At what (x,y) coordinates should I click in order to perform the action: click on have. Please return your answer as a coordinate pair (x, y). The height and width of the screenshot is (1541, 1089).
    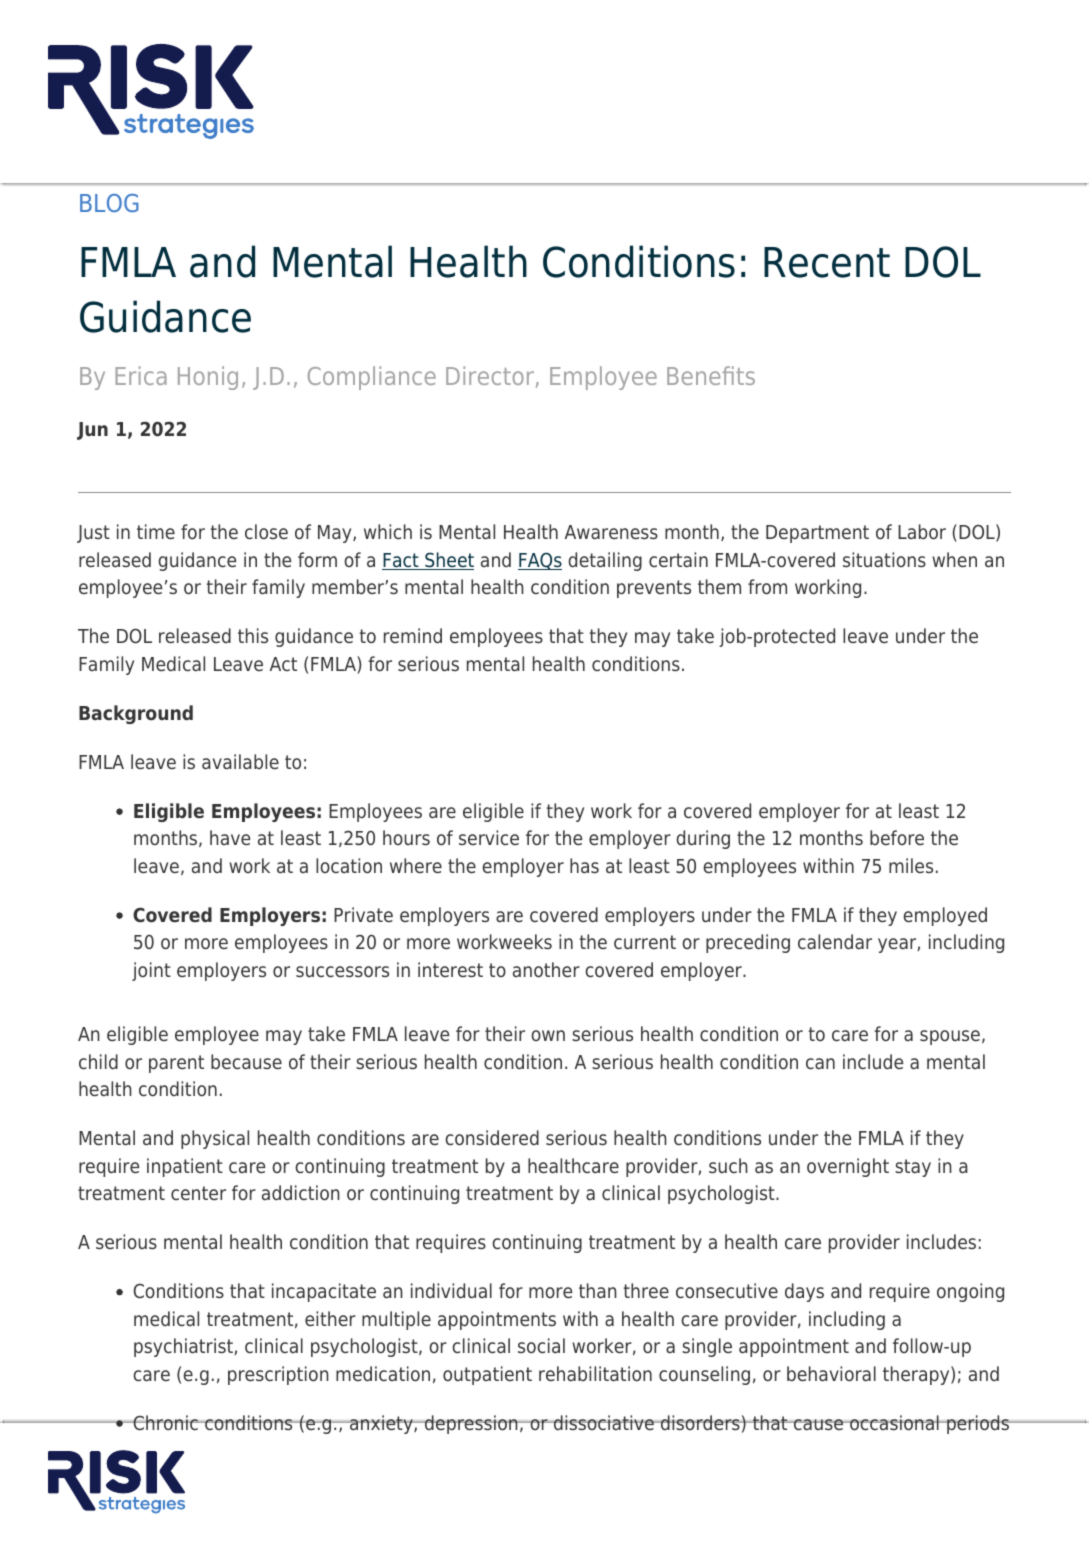
    Looking at the image, I should click on (230, 837).
